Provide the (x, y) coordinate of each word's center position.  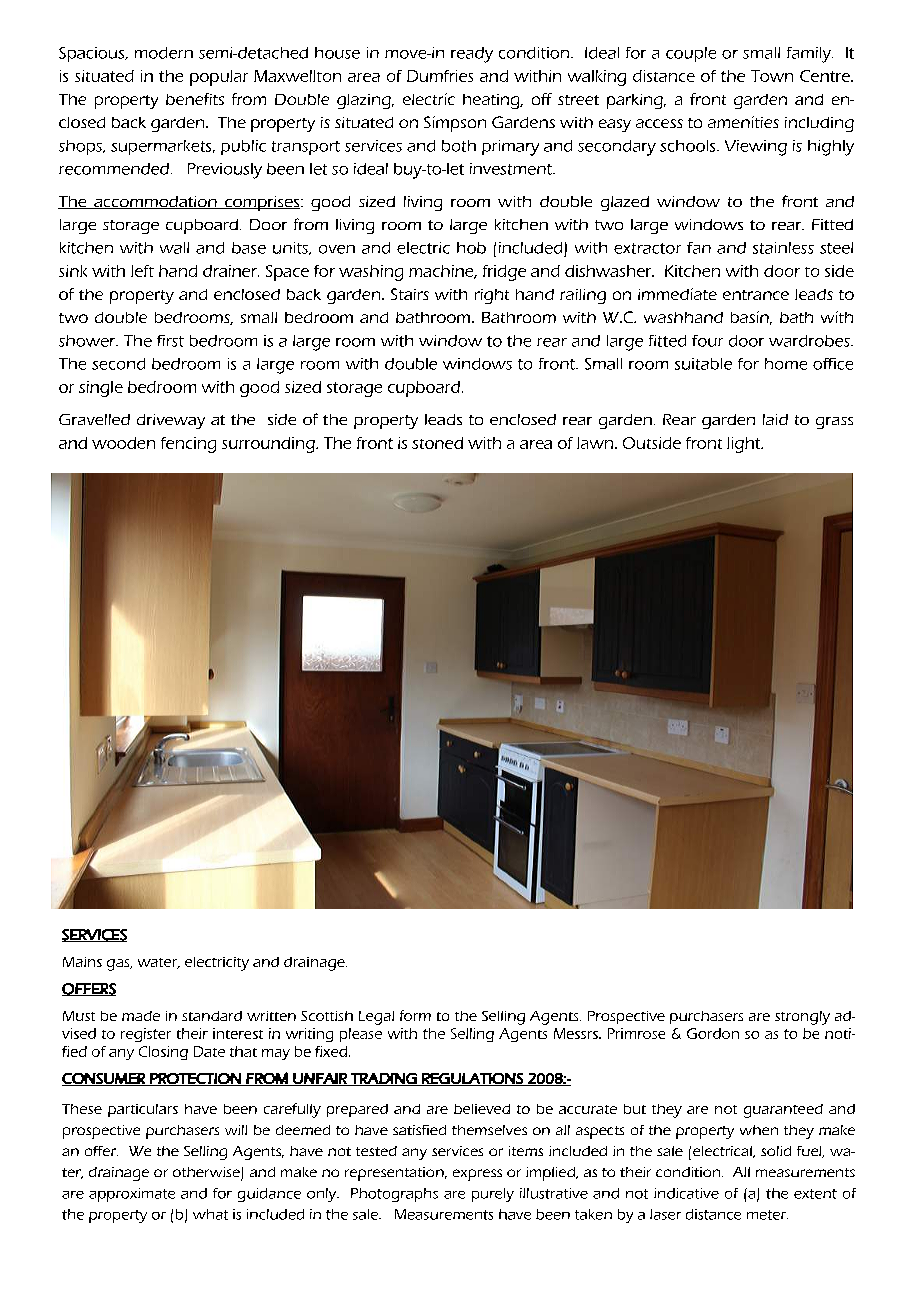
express (477, 1175)
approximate (132, 1195)
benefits (195, 99)
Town (772, 76)
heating (492, 101)
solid (776, 1151)
